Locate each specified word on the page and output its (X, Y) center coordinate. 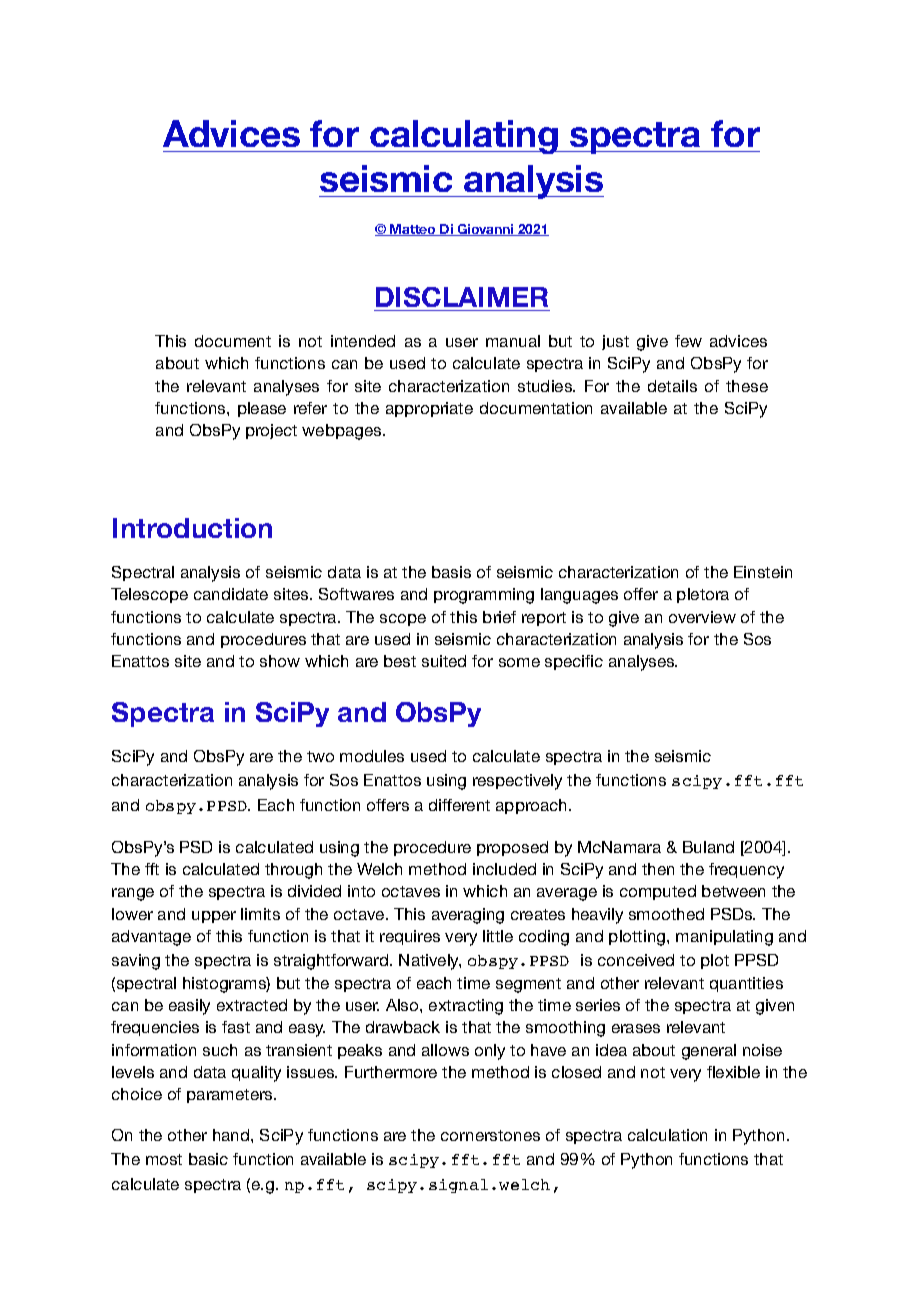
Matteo (413, 230)
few (688, 341)
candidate (231, 594)
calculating (464, 137)
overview (702, 617)
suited (444, 661)
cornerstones (490, 1135)
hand (232, 1135)
